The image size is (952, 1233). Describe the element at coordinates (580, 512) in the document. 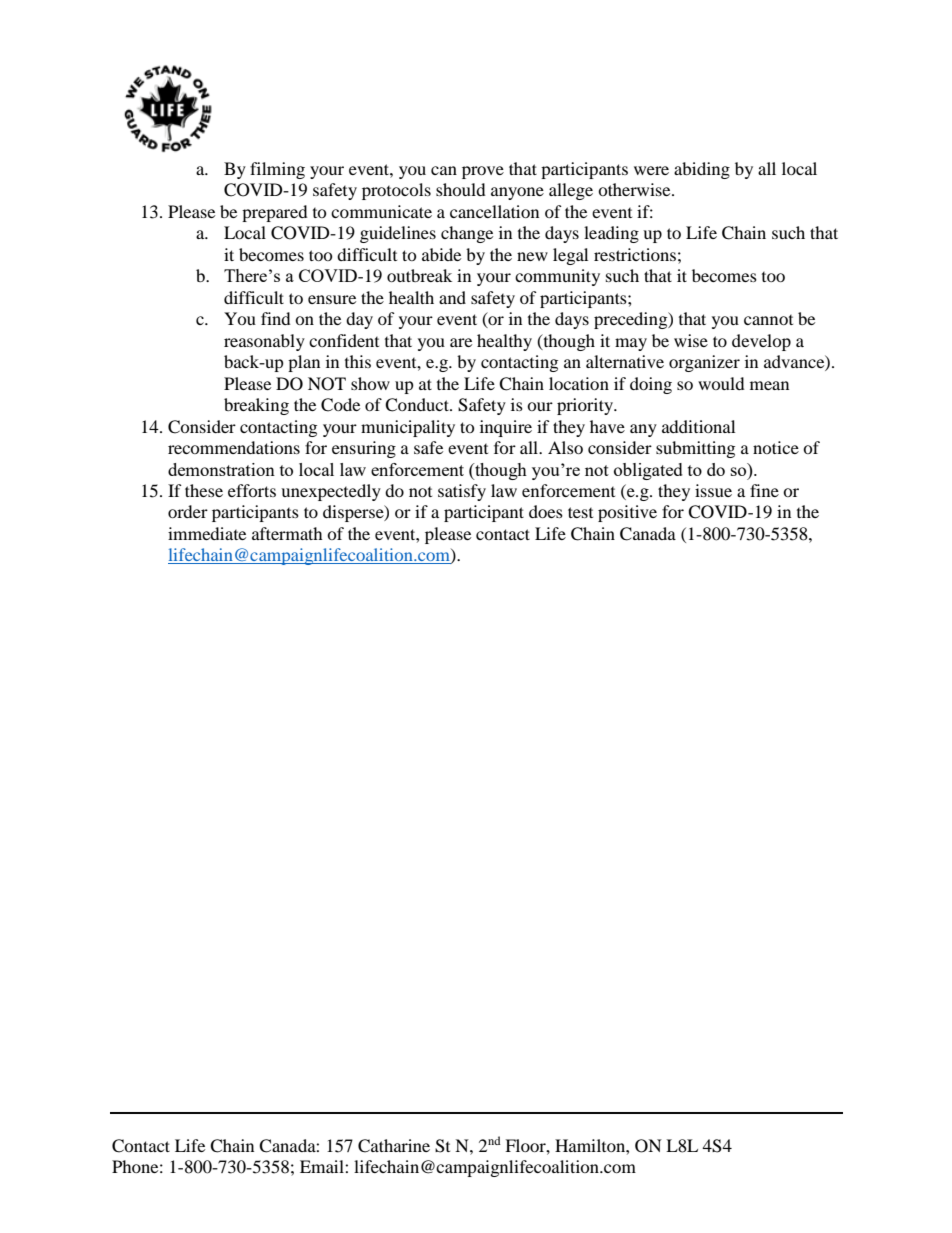

I see `test` at that location.
